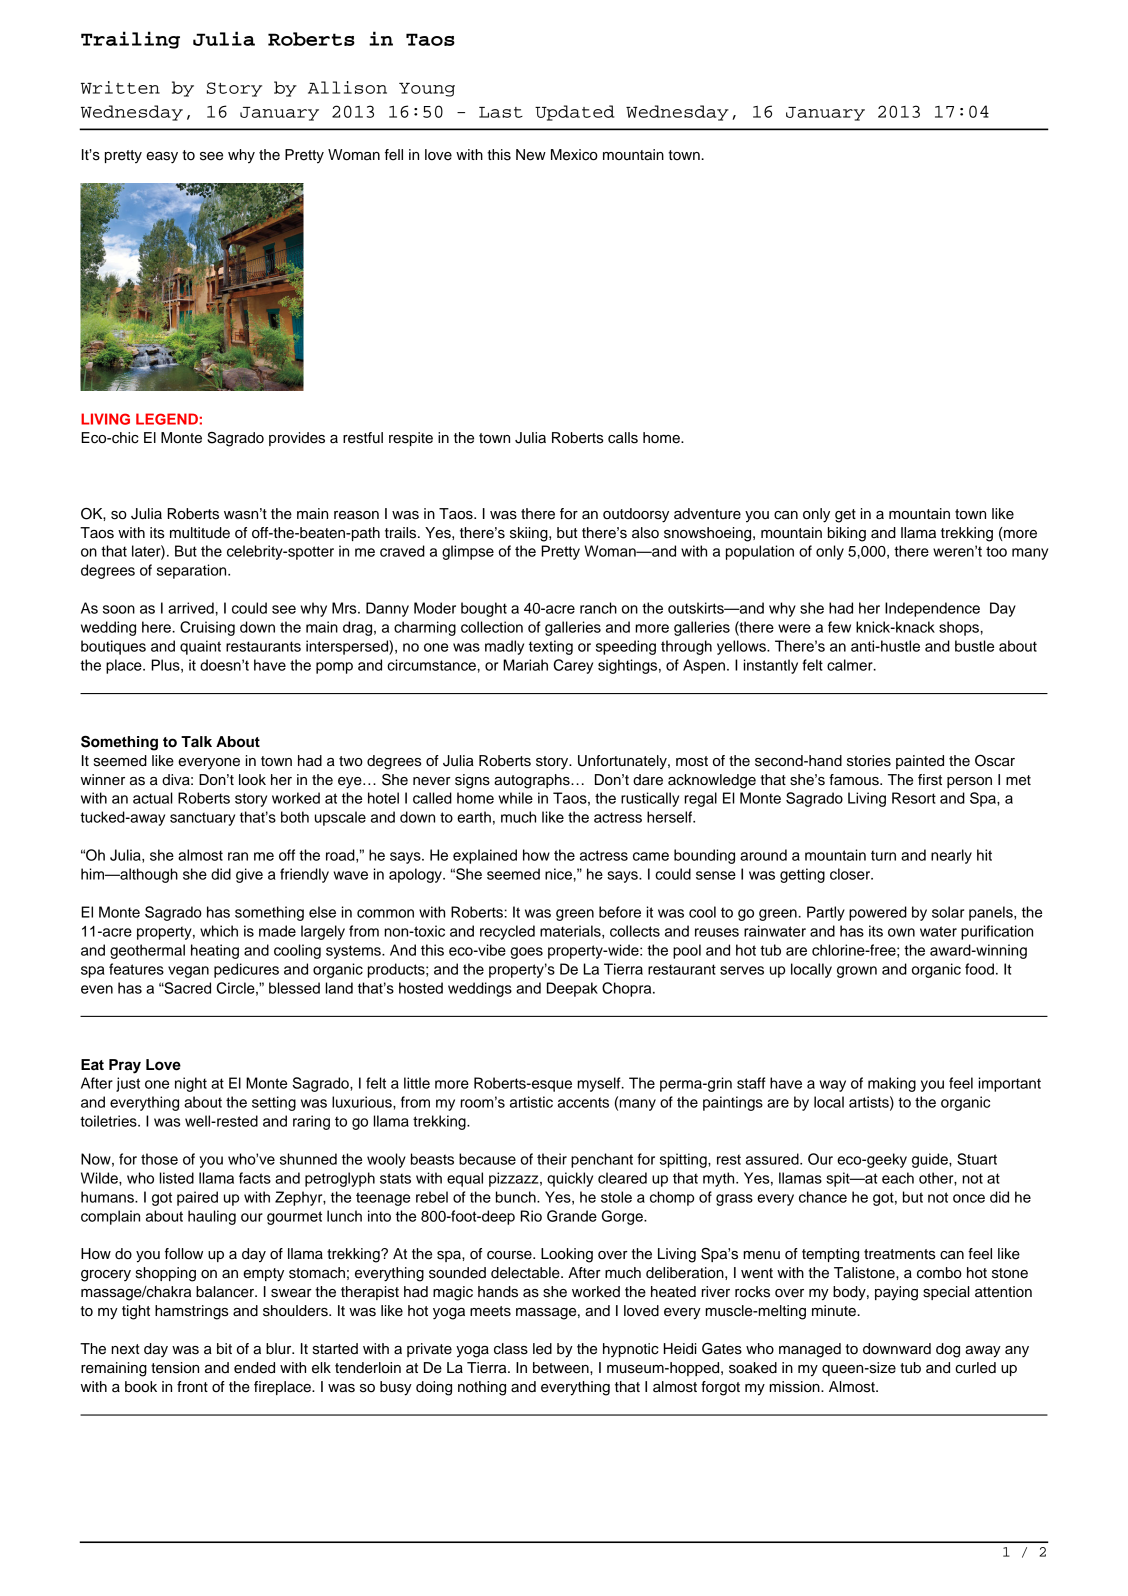  What do you see at coordinates (120, 87) in the document?
I see `Written` at bounding box center [120, 87].
